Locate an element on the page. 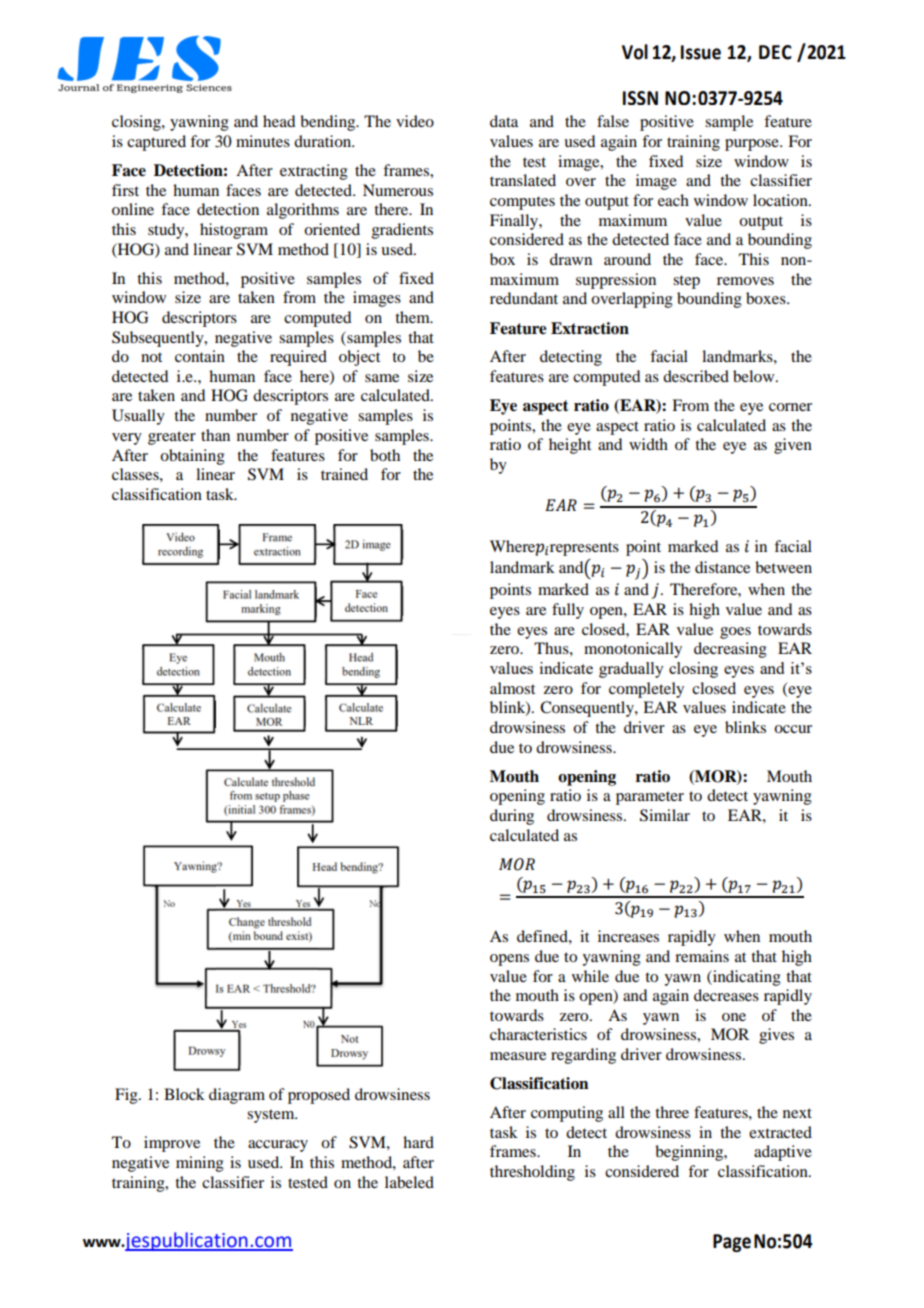  head is located at coordinates (279, 121).
